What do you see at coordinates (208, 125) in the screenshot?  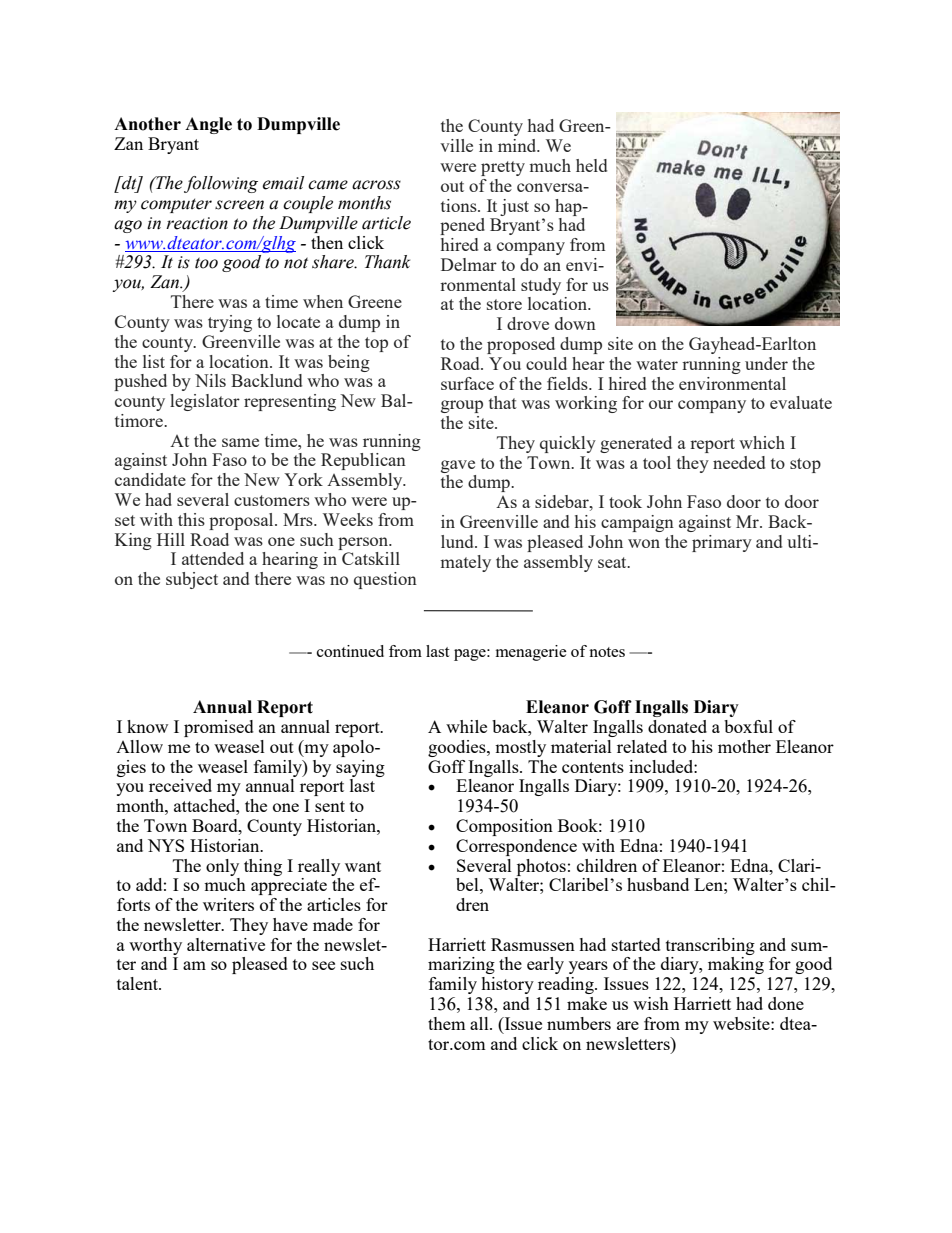 I see `Angle` at bounding box center [208, 125].
